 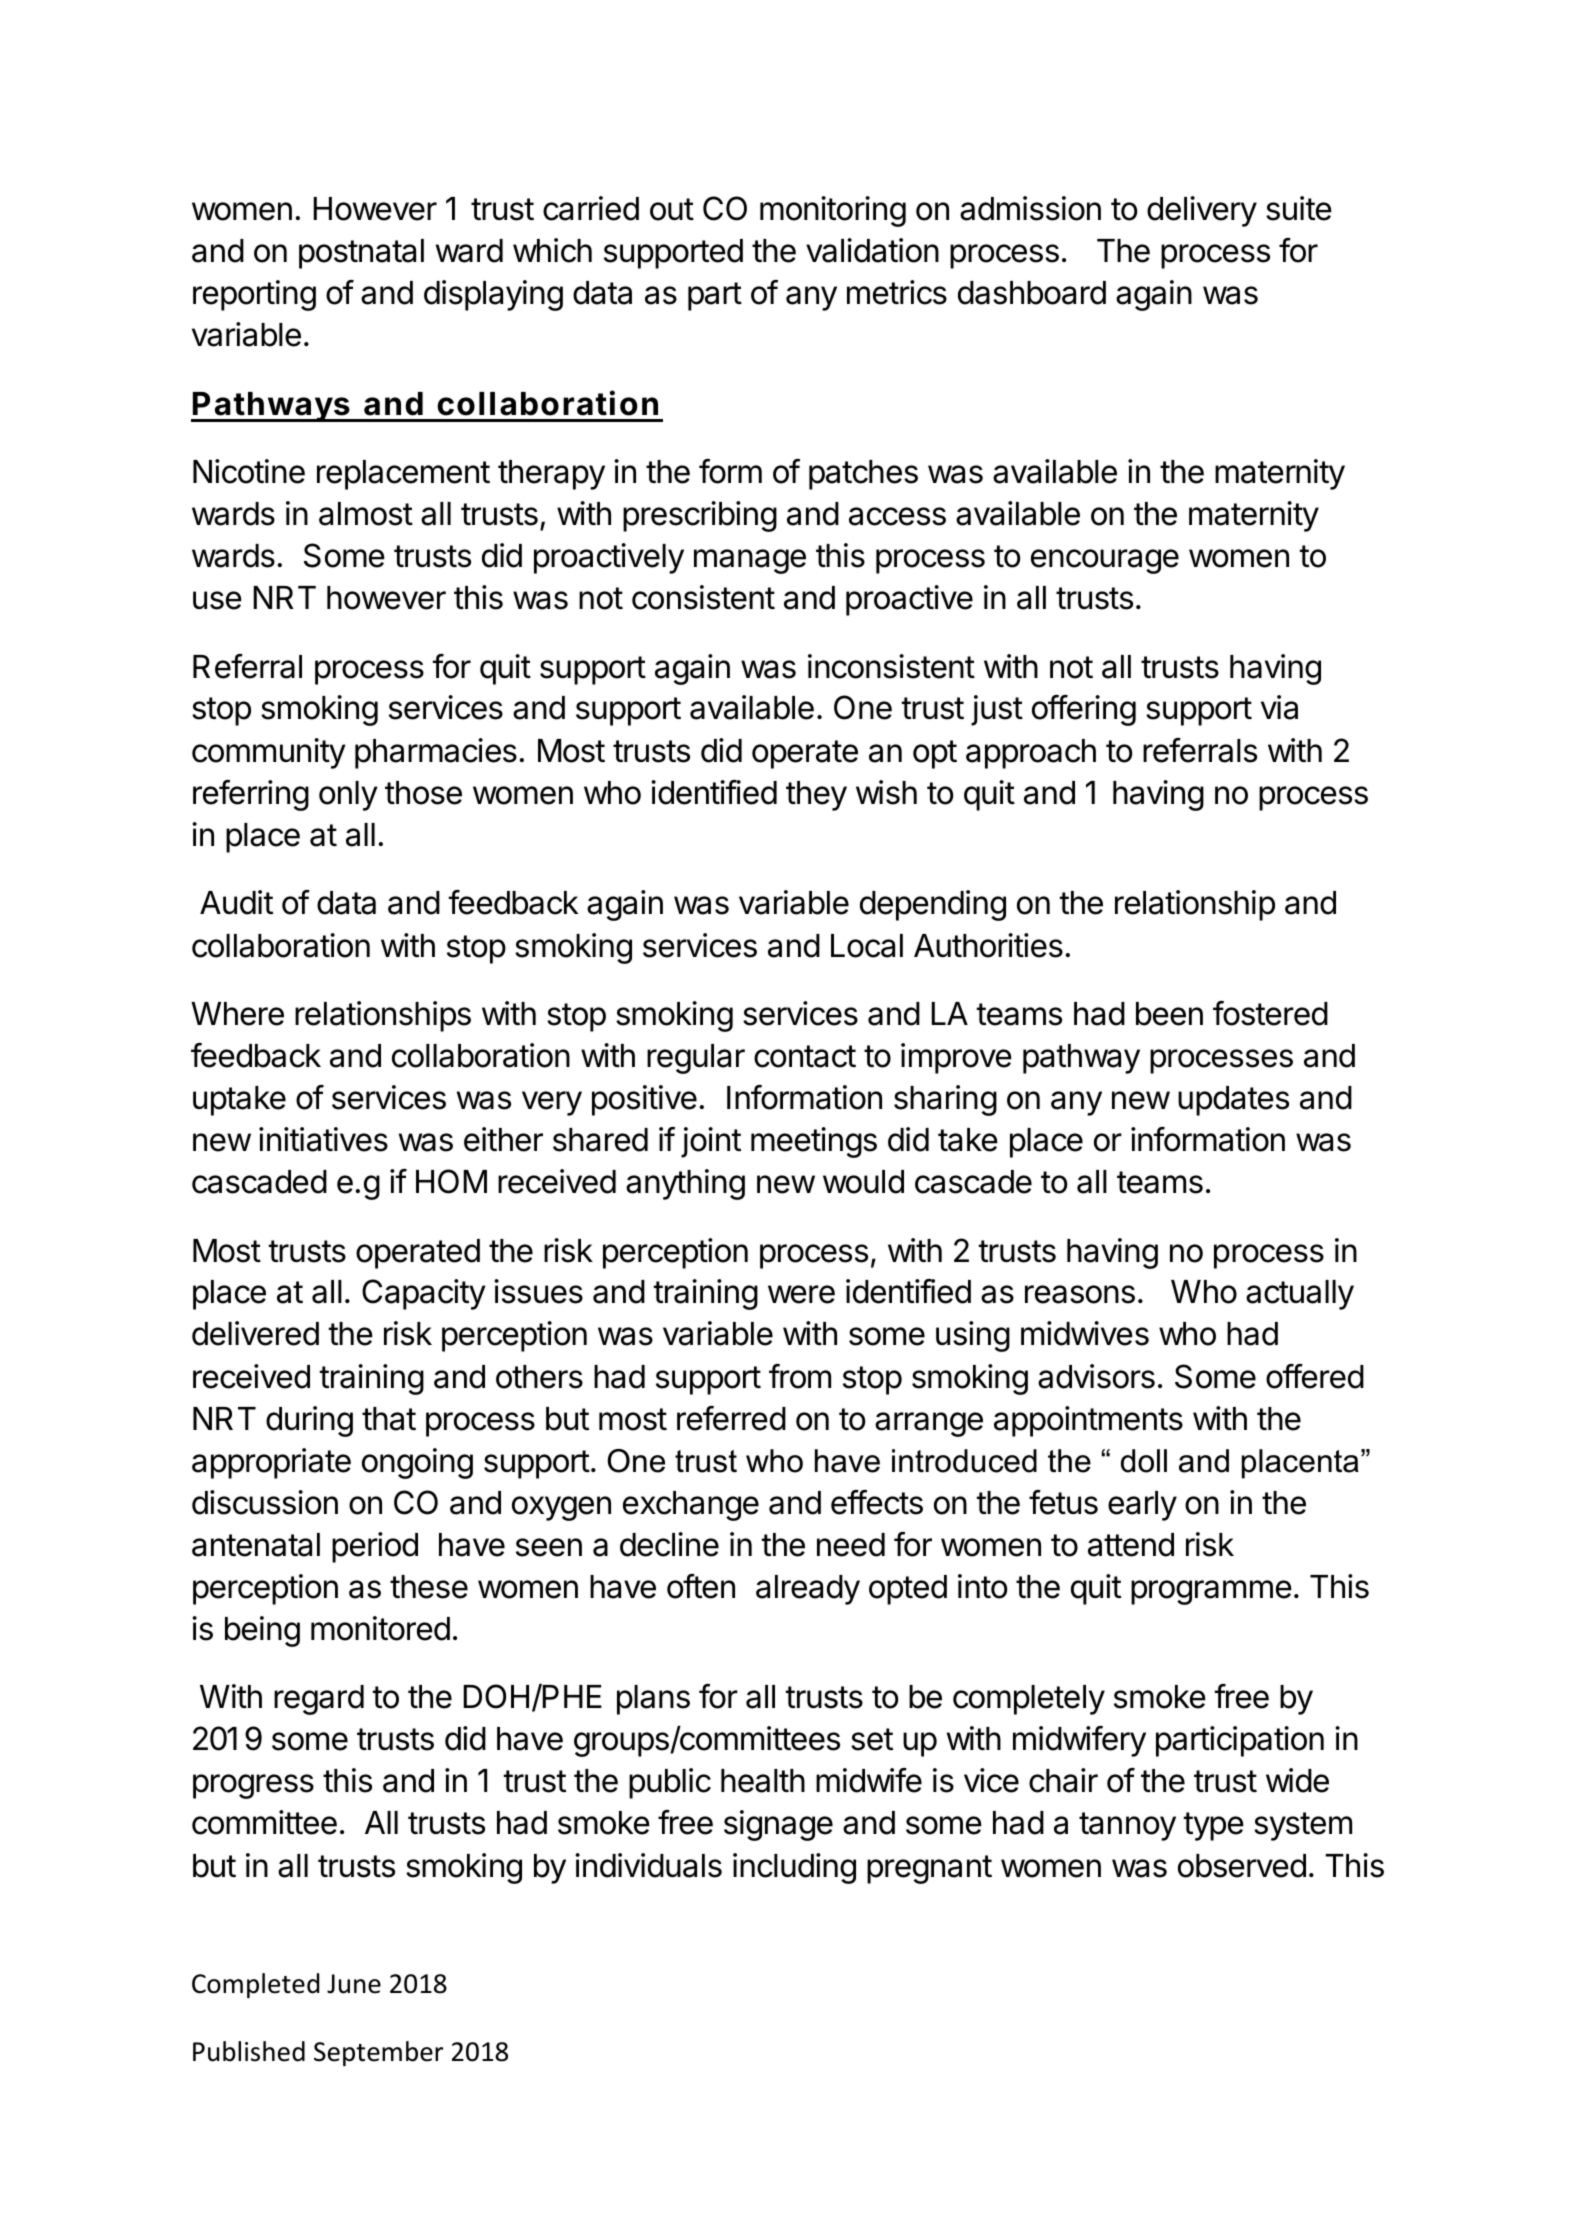 What do you see at coordinates (354, 1984) in the page?
I see `June` at bounding box center [354, 1984].
